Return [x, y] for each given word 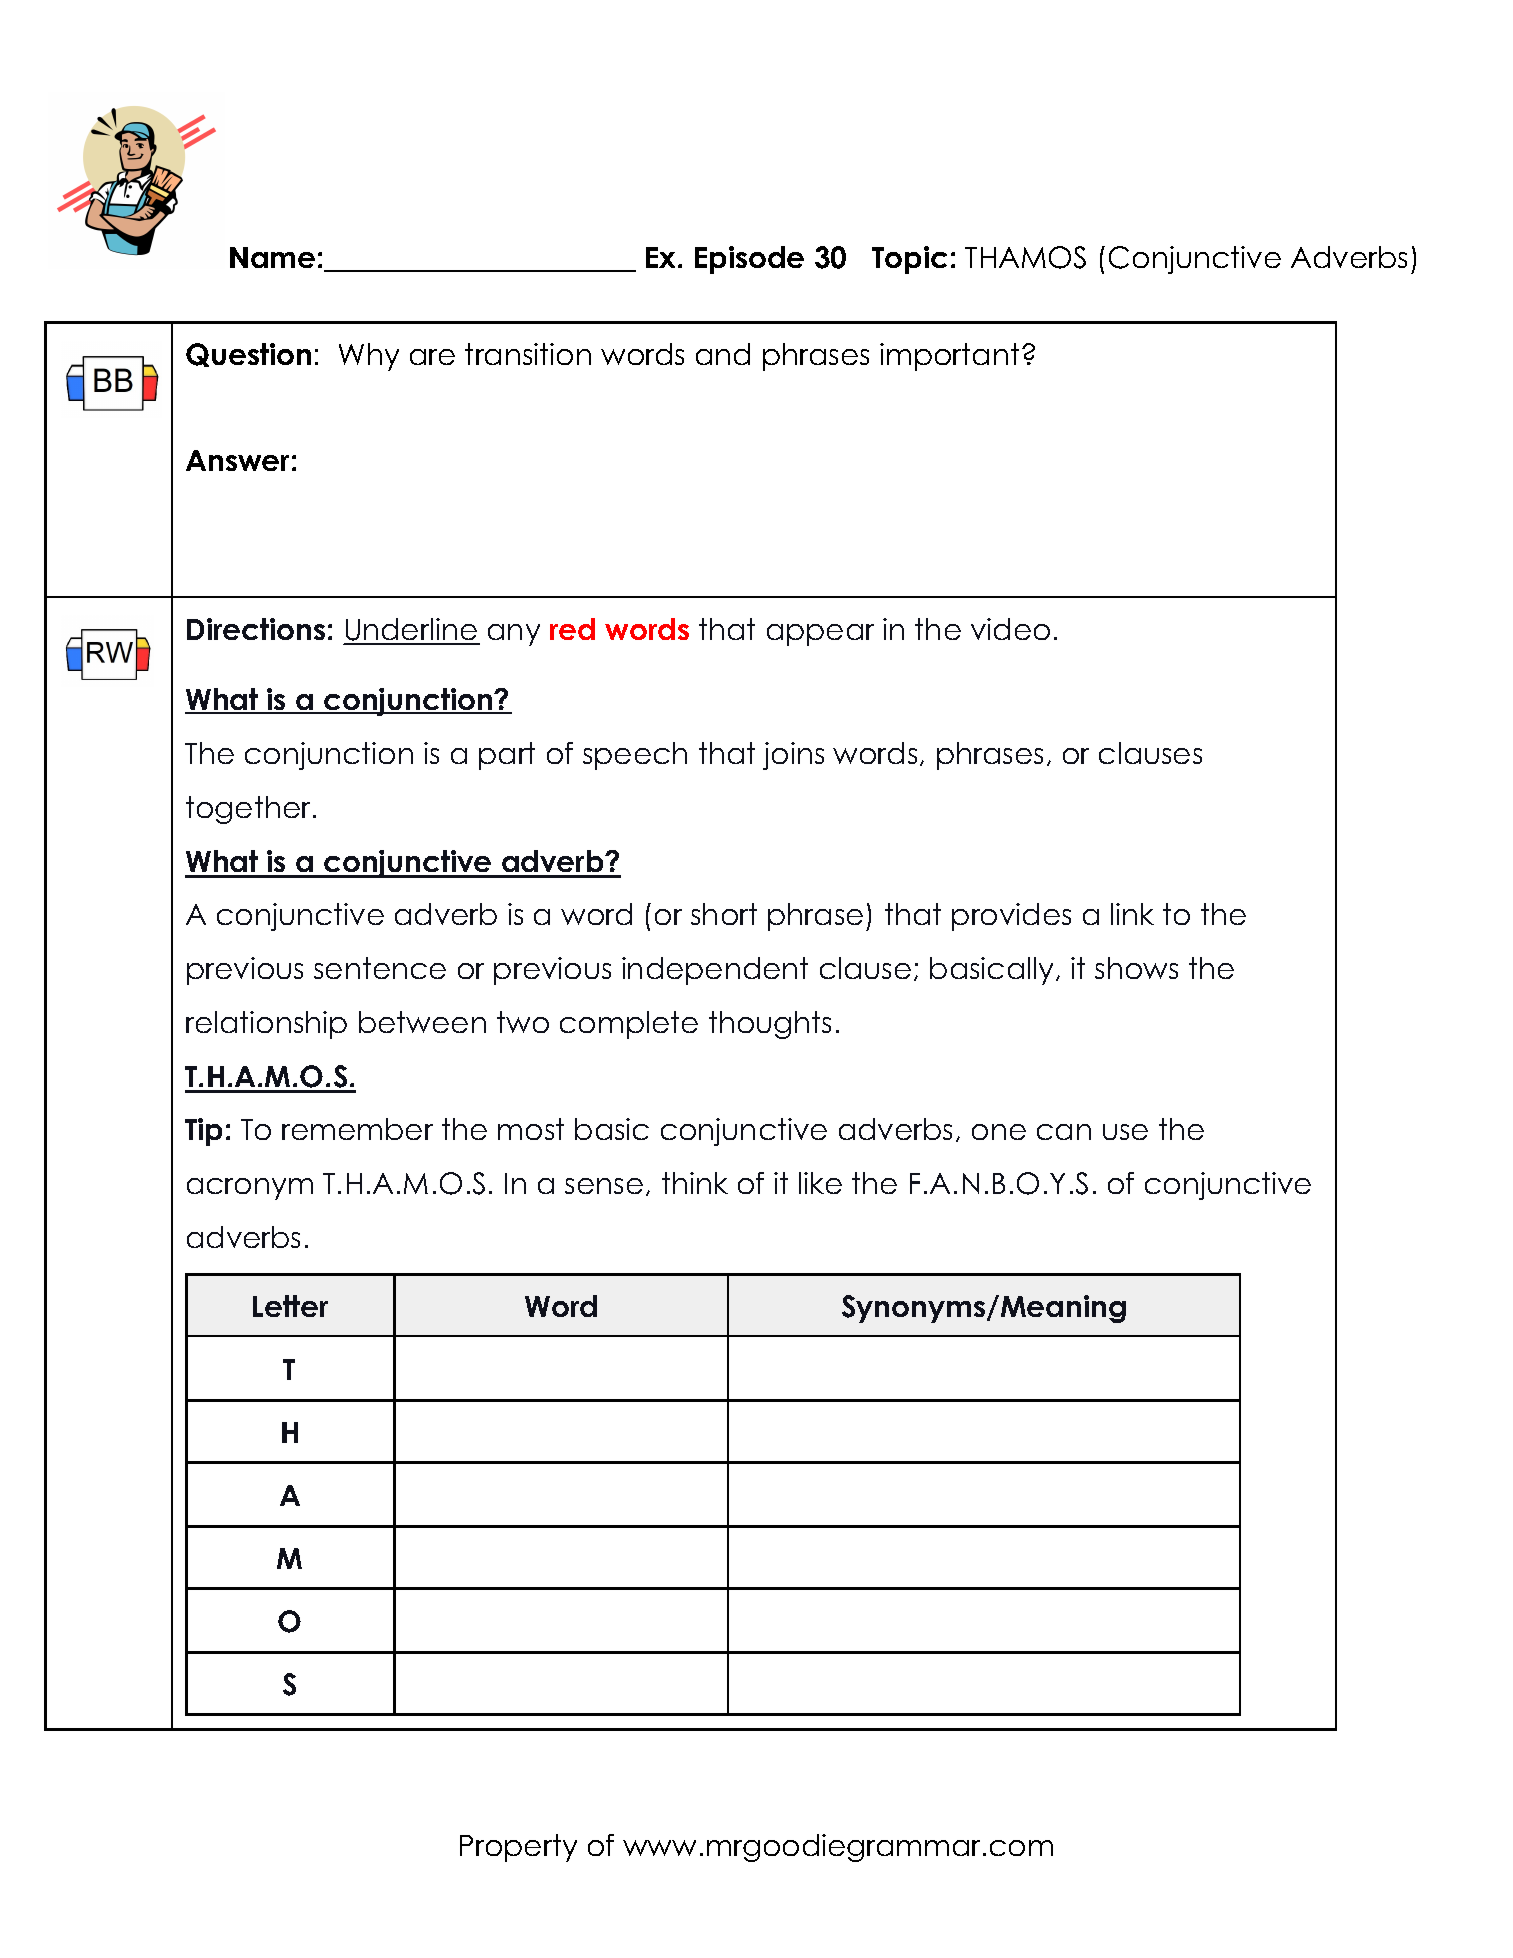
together [248, 810]
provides [1011, 917]
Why [369, 357]
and [723, 354]
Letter [290, 1306]
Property [518, 1848]
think [695, 1183]
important [949, 357]
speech [635, 756]
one [999, 1132]
